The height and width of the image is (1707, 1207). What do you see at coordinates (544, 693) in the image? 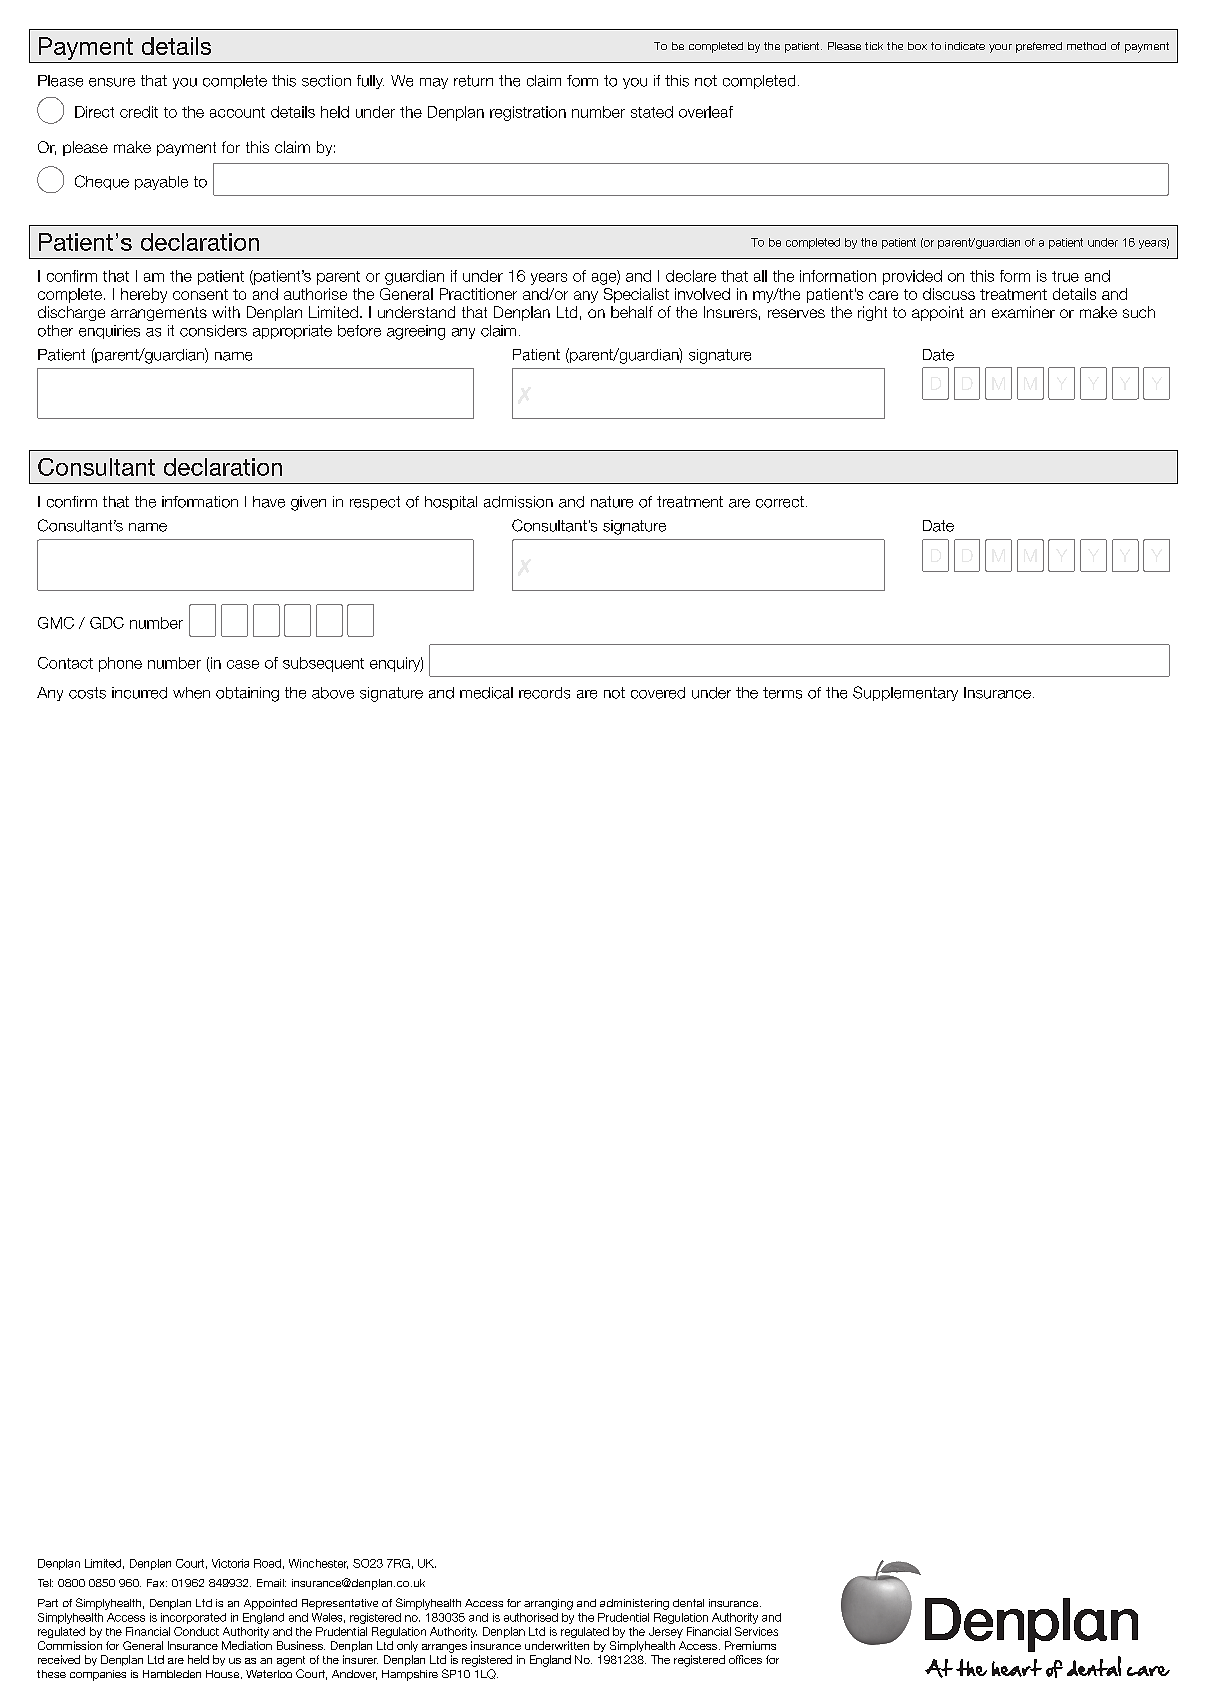
I see `records` at bounding box center [544, 693].
